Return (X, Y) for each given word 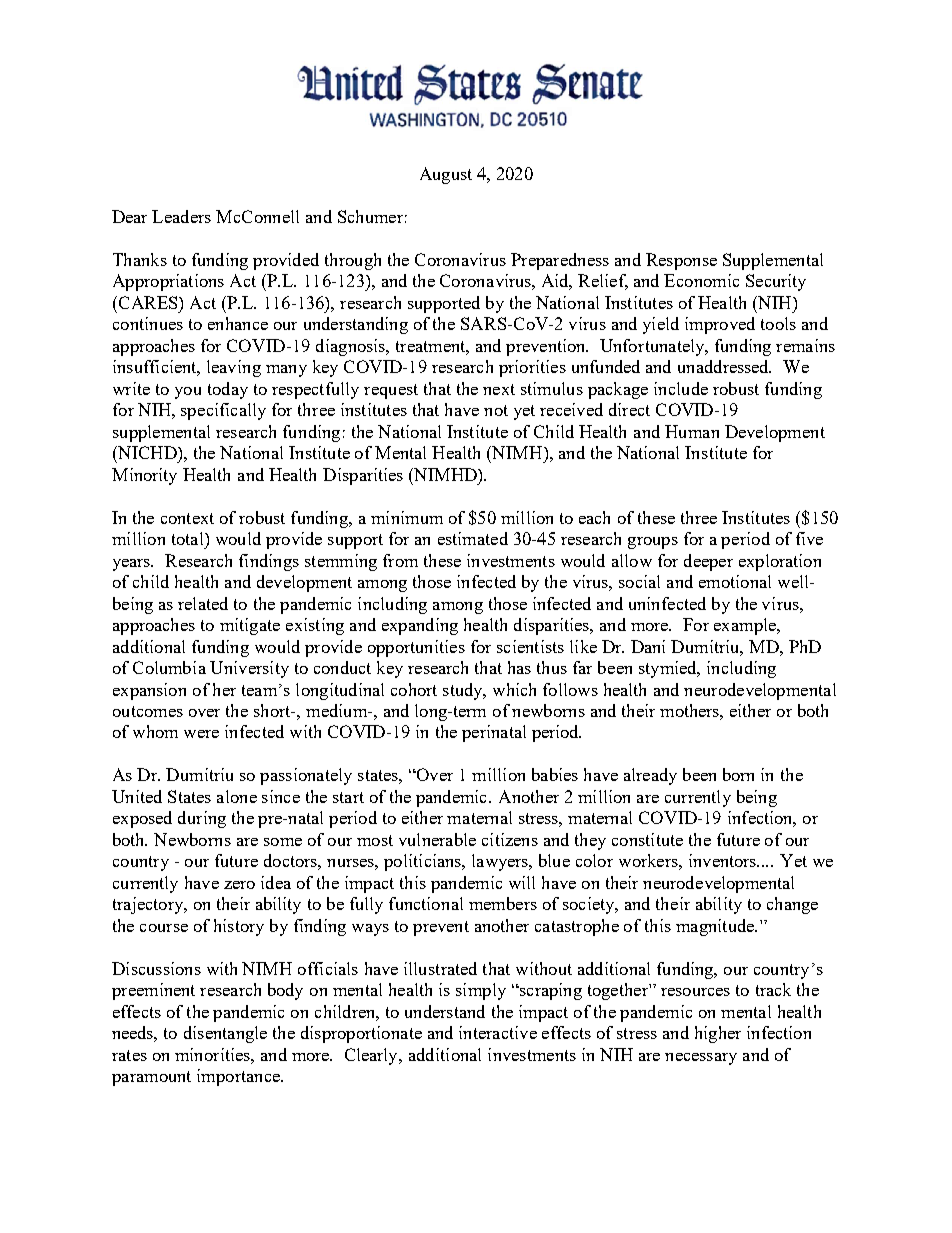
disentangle (225, 1034)
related (203, 603)
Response (681, 261)
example (746, 626)
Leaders (181, 216)
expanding (420, 626)
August (446, 175)
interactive (498, 1032)
